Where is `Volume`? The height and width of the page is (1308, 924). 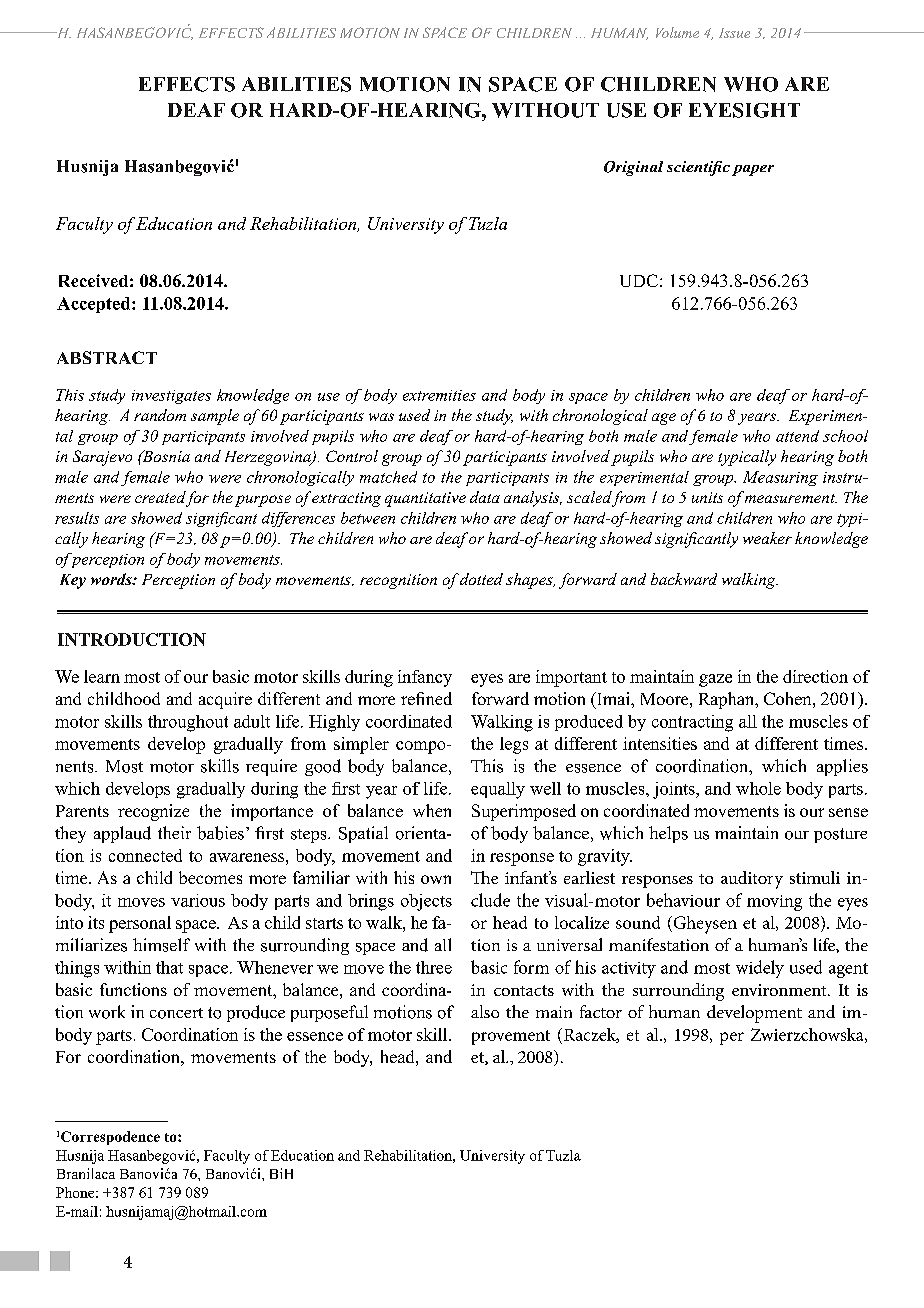 Volume is located at coordinates (677, 32).
